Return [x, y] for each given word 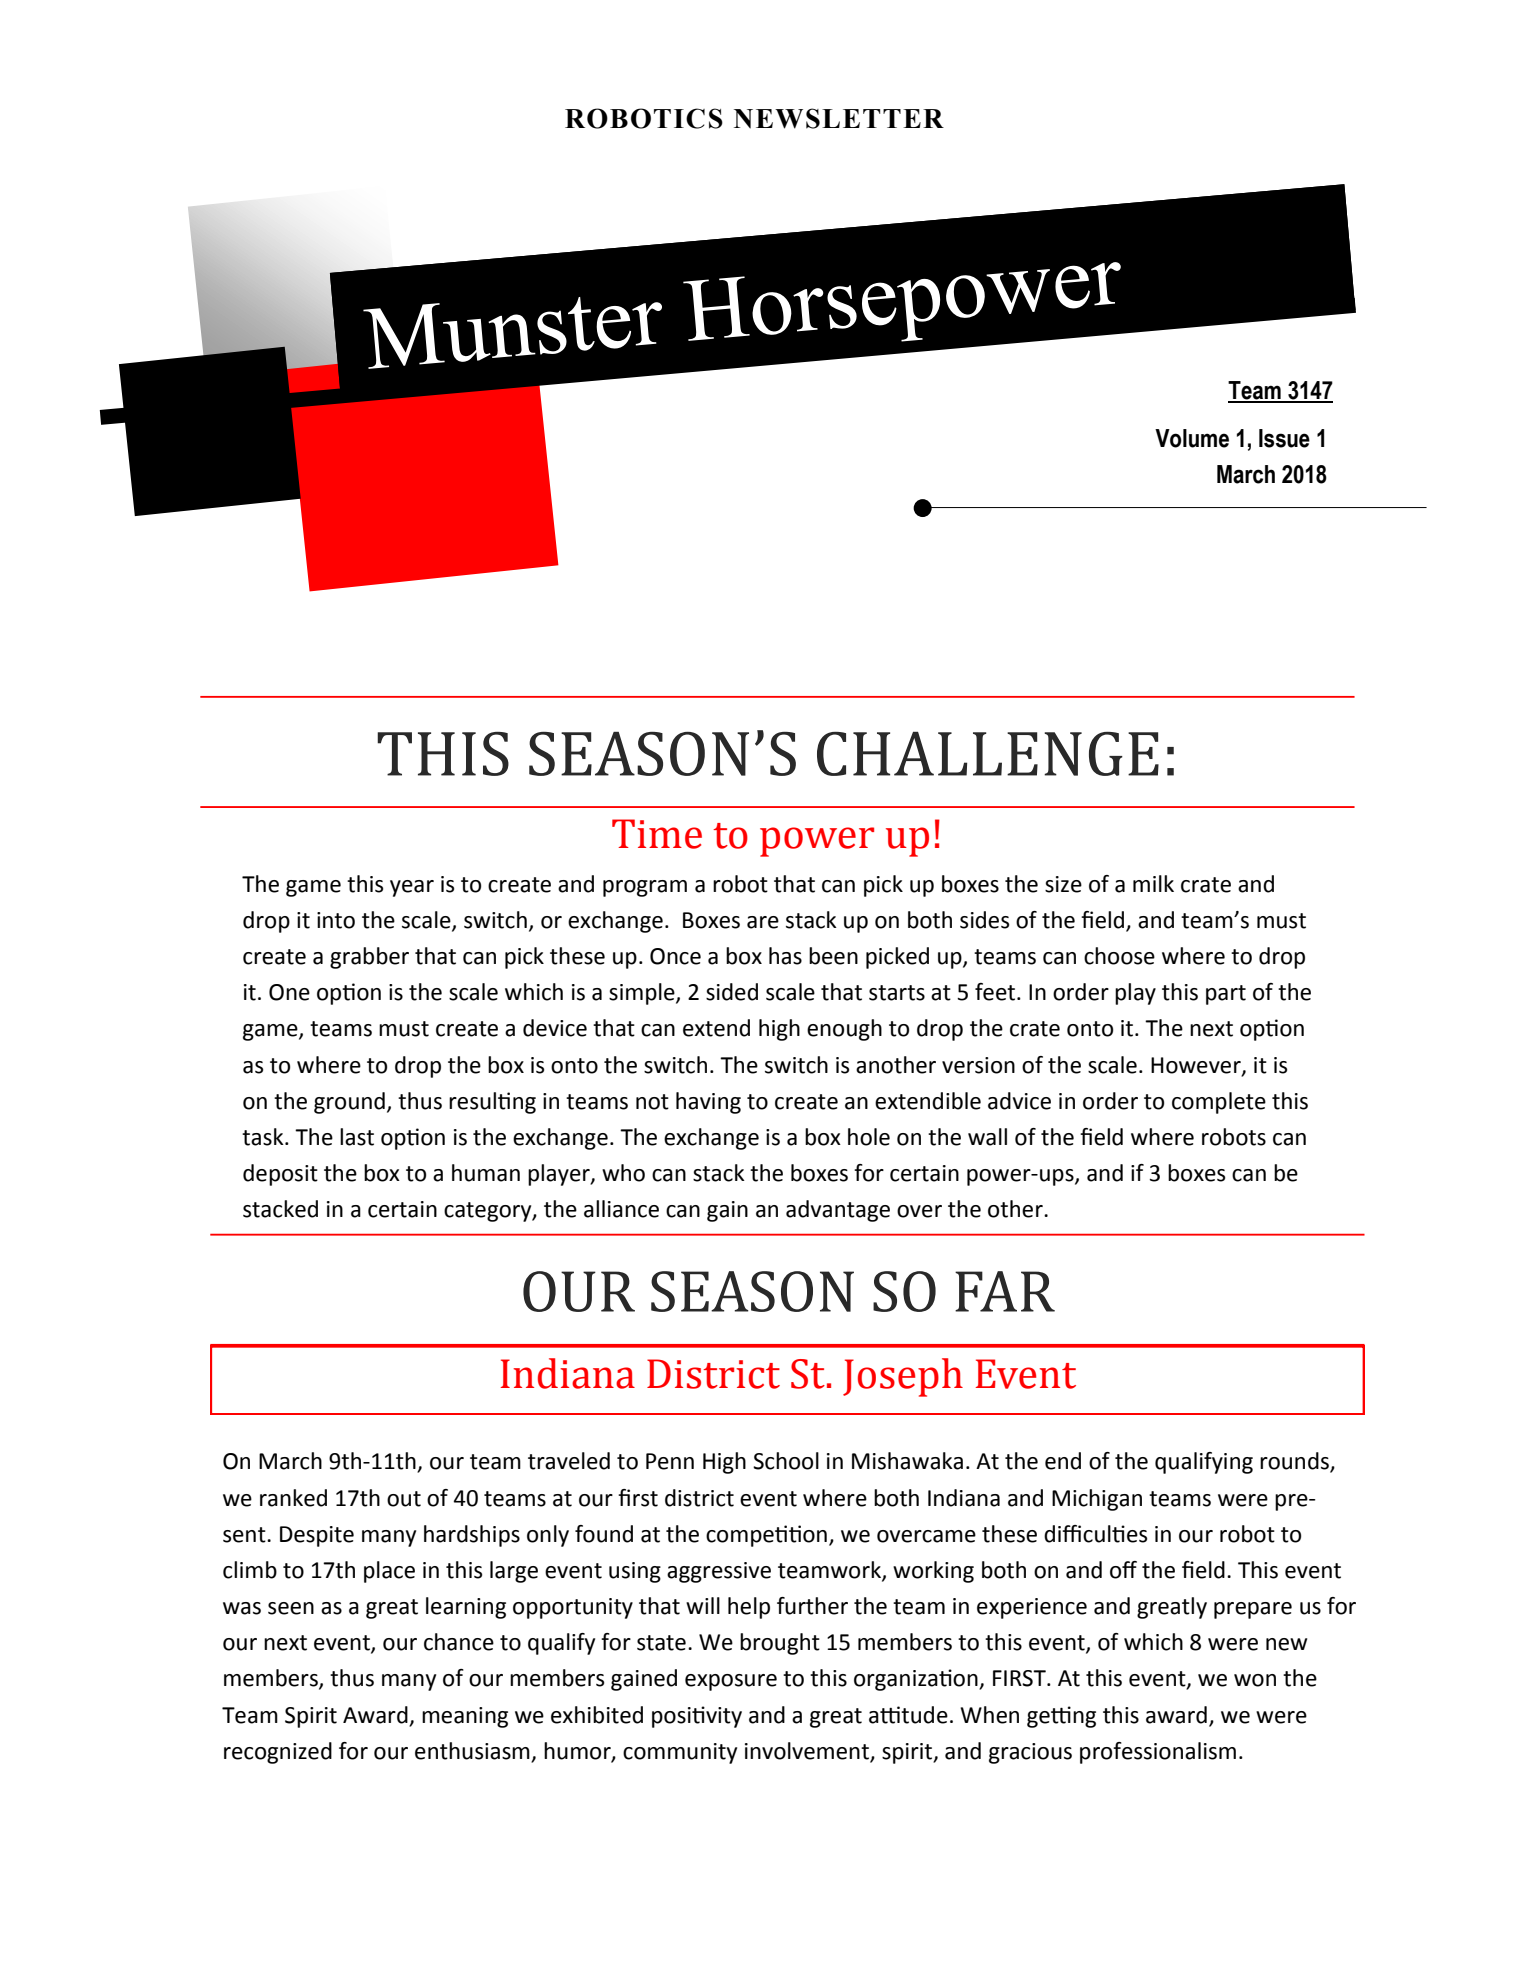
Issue [1284, 438]
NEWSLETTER [839, 118]
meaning [465, 1717]
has [785, 956]
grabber [369, 958]
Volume [1192, 438]
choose [1119, 956]
